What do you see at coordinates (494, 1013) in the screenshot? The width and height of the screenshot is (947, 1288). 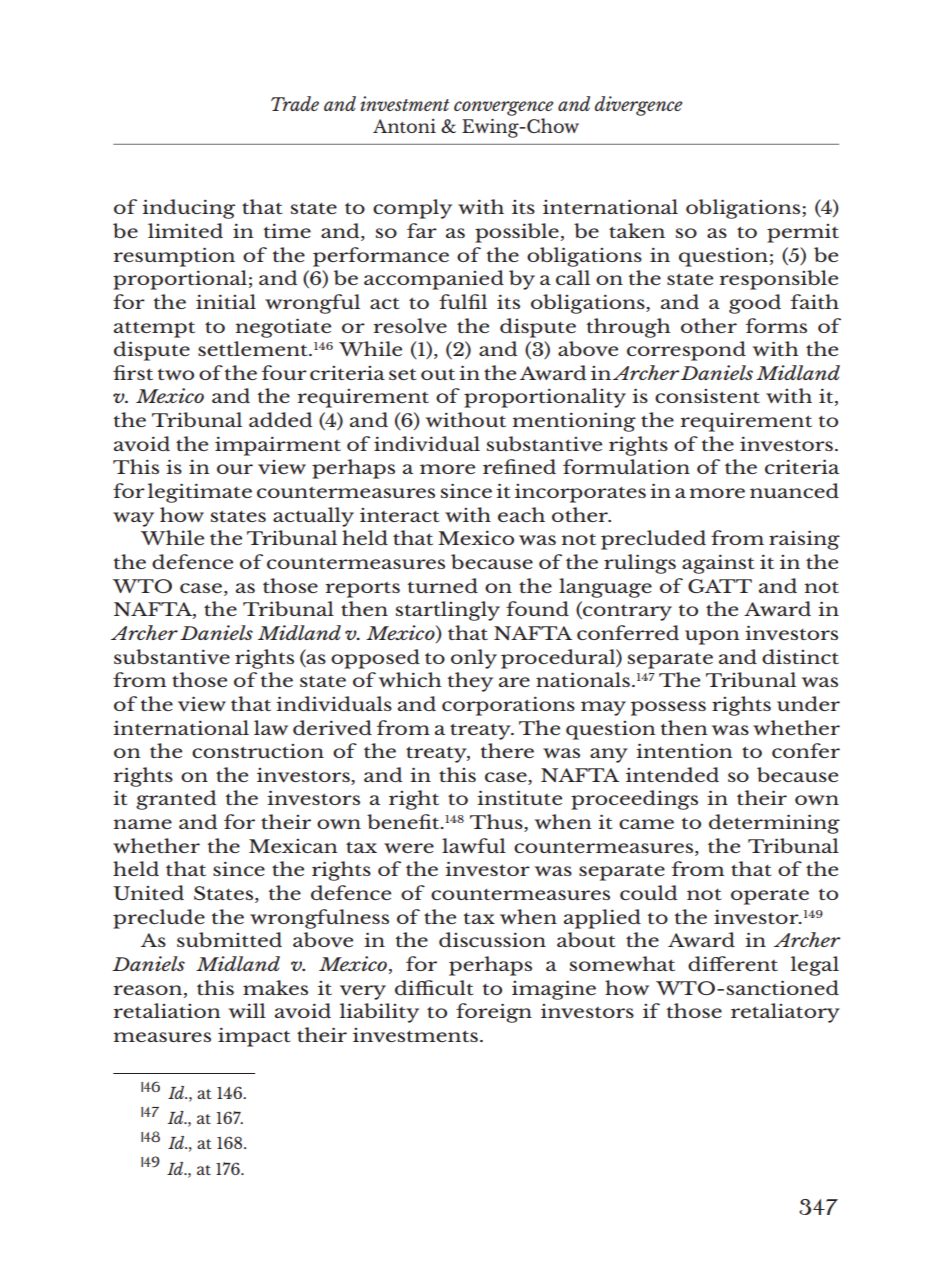 I see `foreign` at bounding box center [494, 1013].
